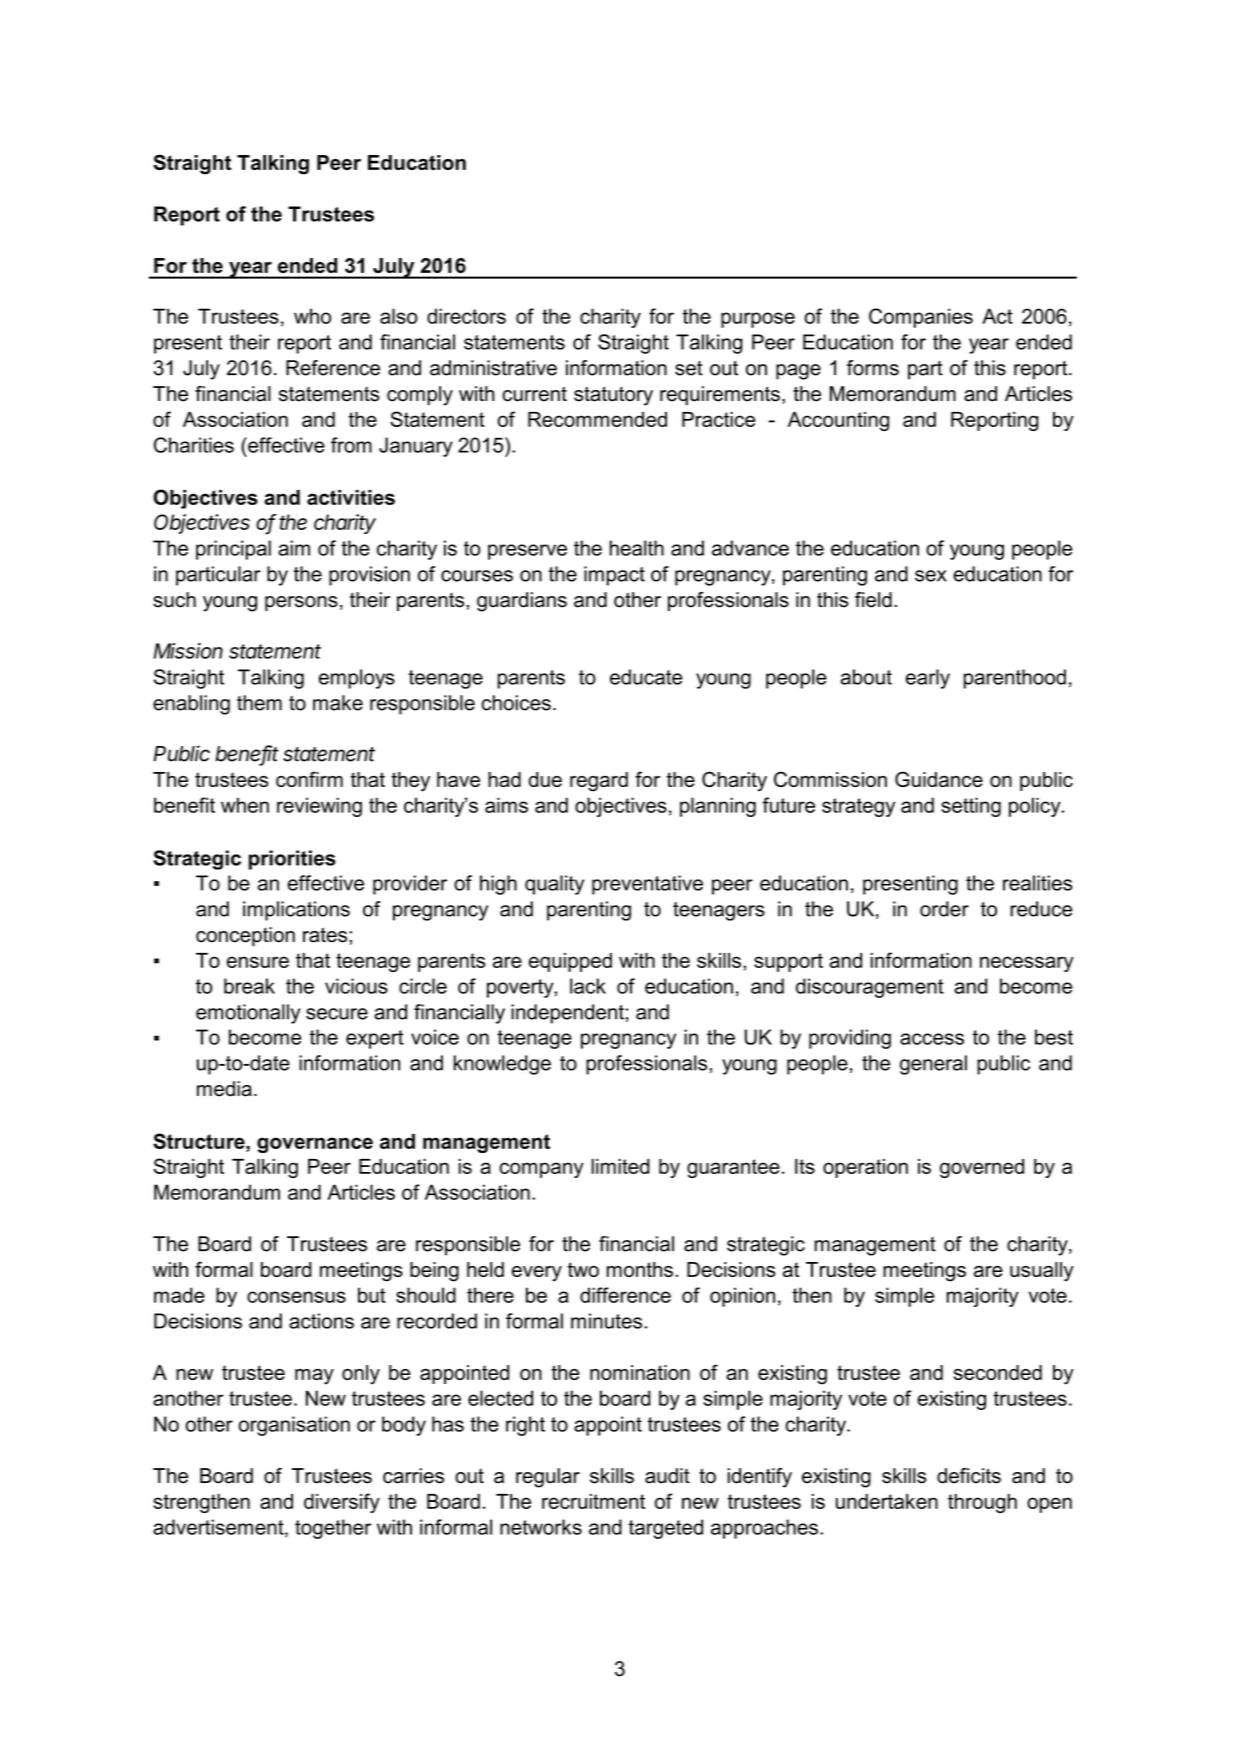 The width and height of the screenshot is (1241, 1755). What do you see at coordinates (342, 1503) in the screenshot?
I see `diversify` at bounding box center [342, 1503].
